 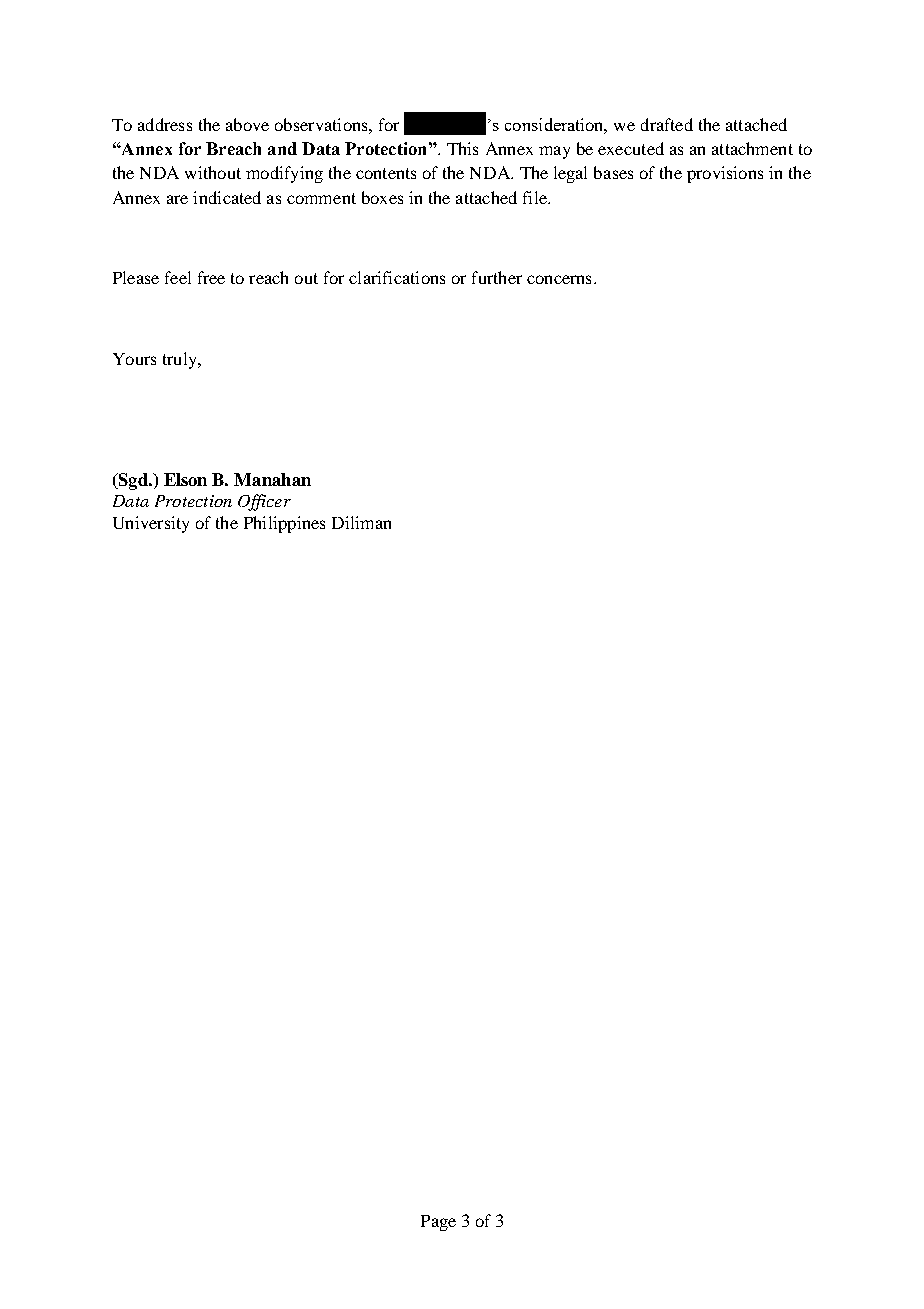 What do you see at coordinates (284, 524) in the screenshot?
I see `Philippines` at bounding box center [284, 524].
